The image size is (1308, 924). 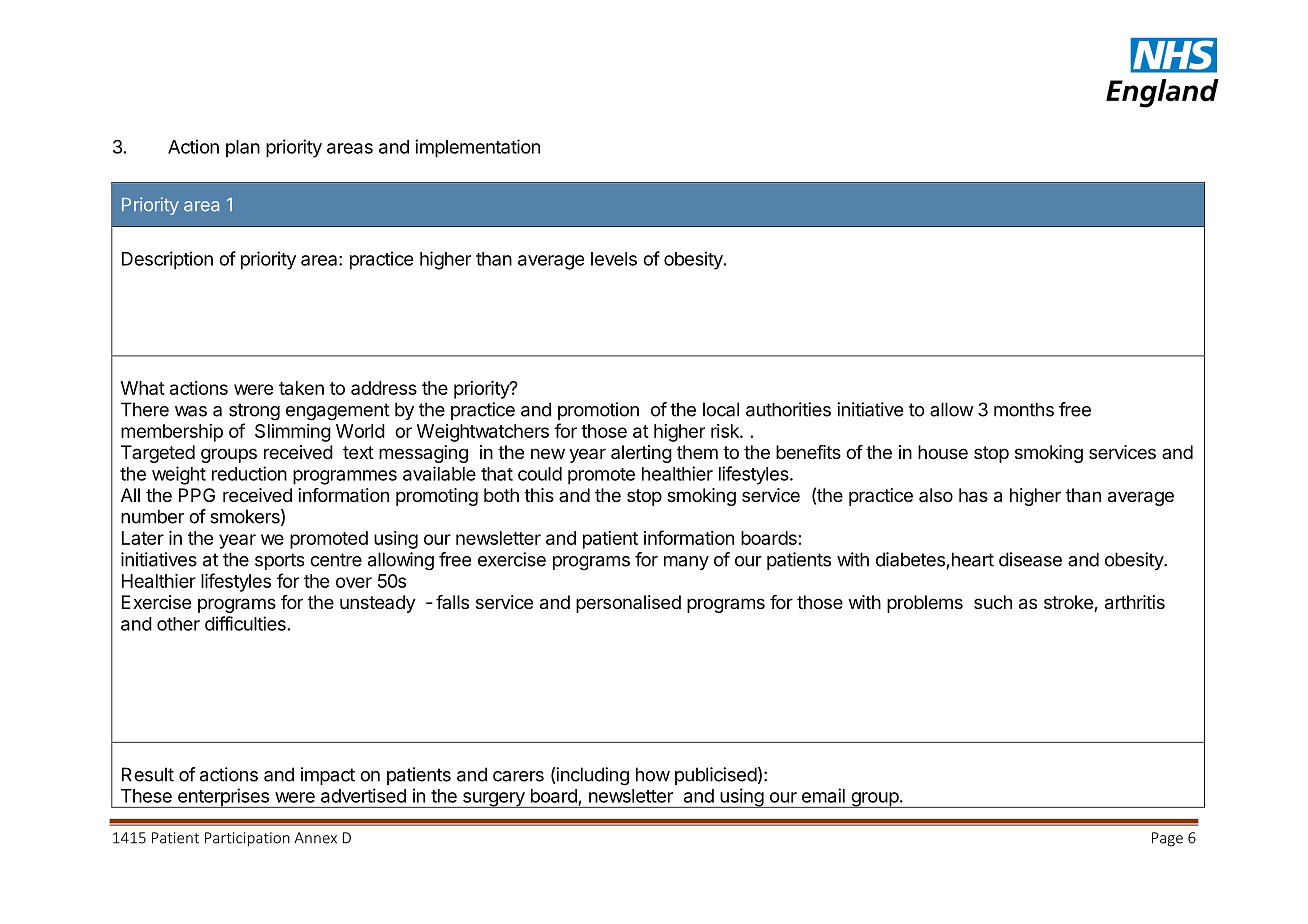 What do you see at coordinates (973, 495) in the document?
I see `has` at bounding box center [973, 495].
